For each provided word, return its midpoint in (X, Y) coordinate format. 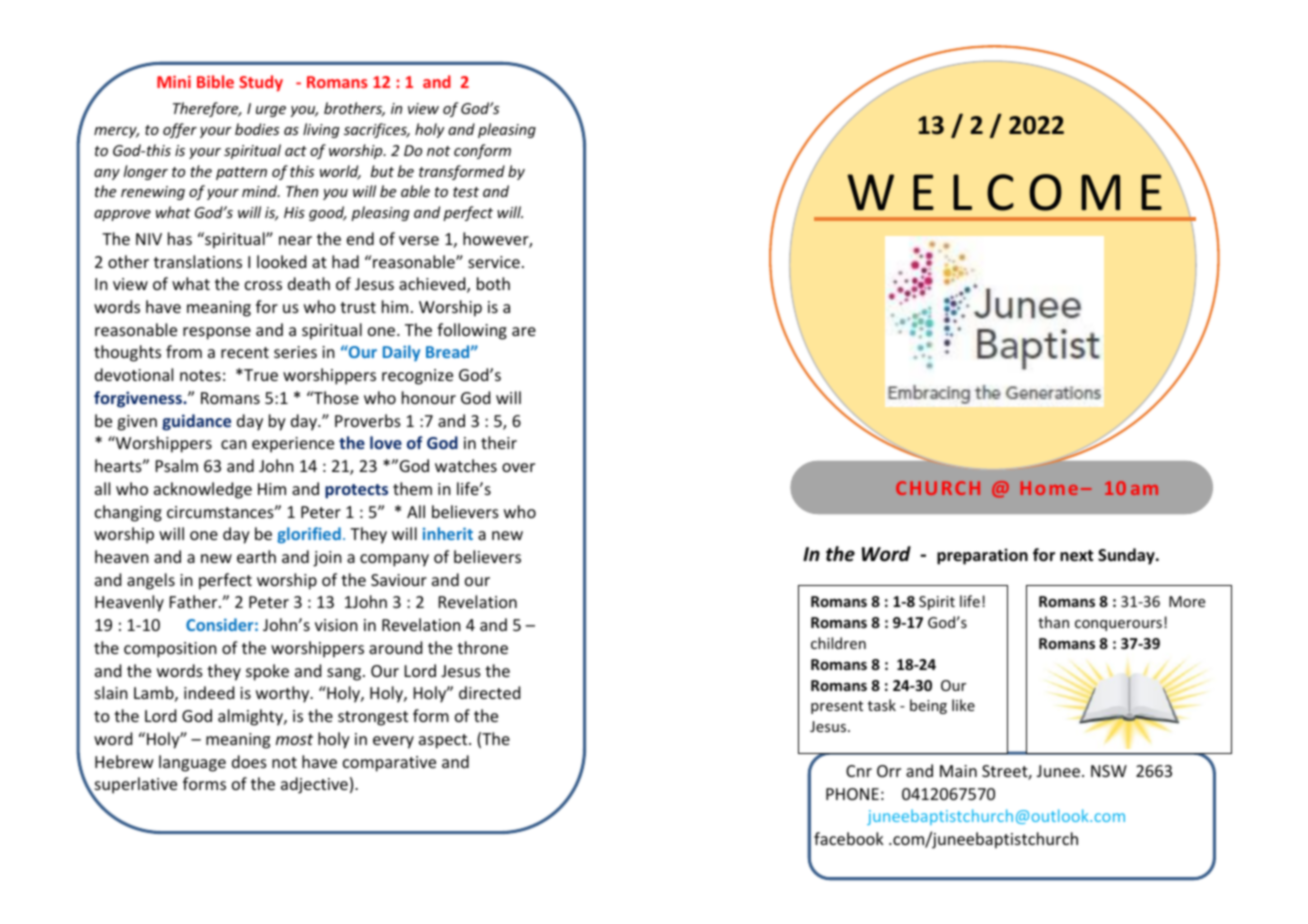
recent (245, 352)
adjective (314, 785)
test (466, 192)
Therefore (207, 109)
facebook (849, 838)
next (1076, 556)
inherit (448, 533)
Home (1049, 488)
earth (256, 556)
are (524, 331)
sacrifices (376, 130)
